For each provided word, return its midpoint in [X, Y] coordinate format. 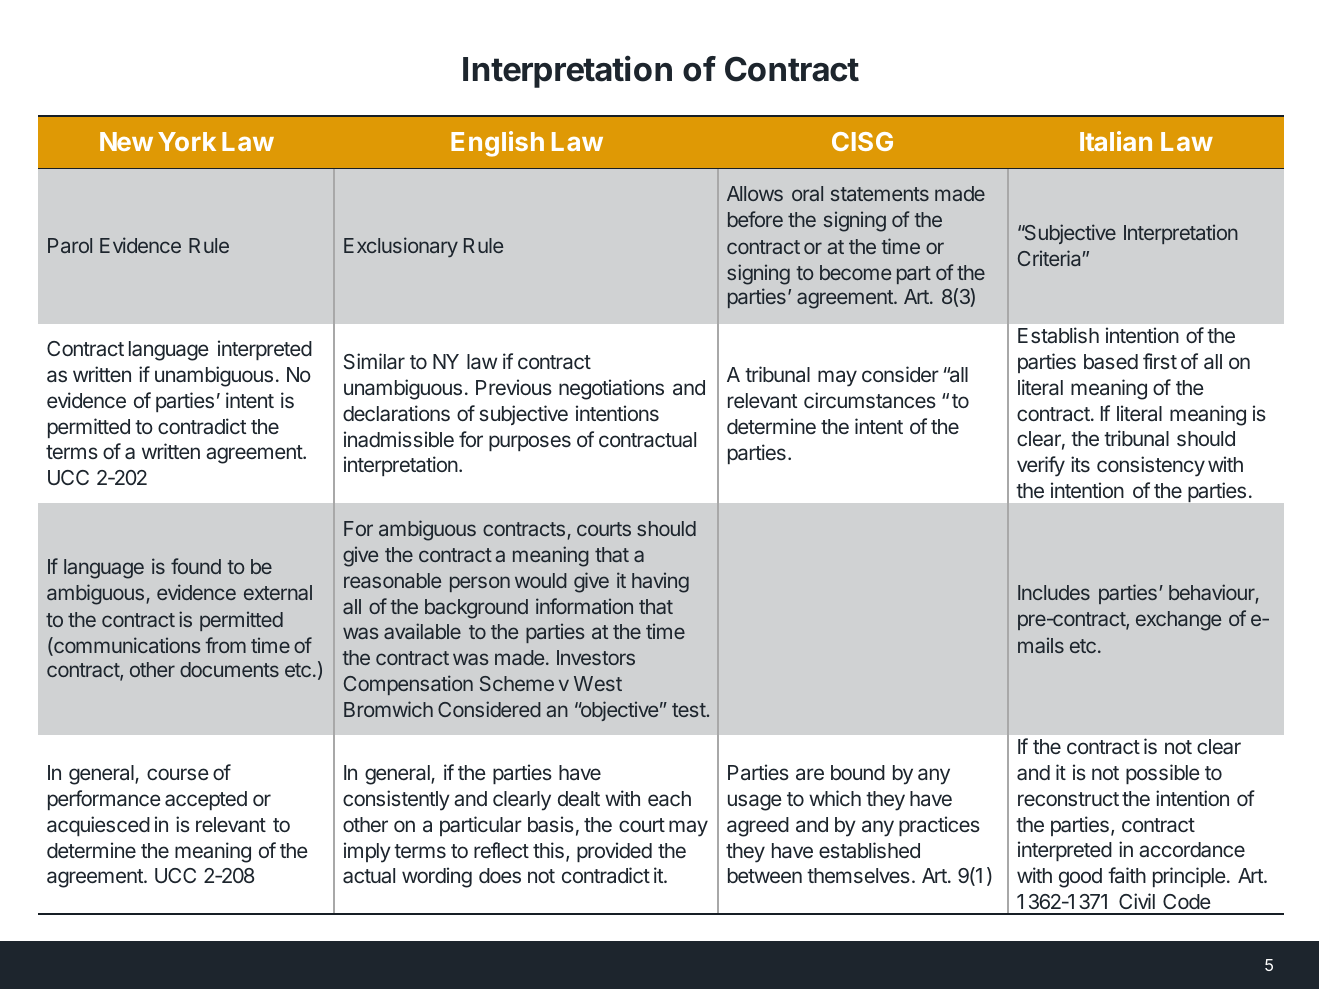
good [1080, 878]
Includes [1054, 592]
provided [614, 852]
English [497, 144]
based [1111, 362]
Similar [374, 361]
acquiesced [98, 826]
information [584, 606]
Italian [1116, 141]
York [187, 141]
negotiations [611, 389]
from [225, 645]
